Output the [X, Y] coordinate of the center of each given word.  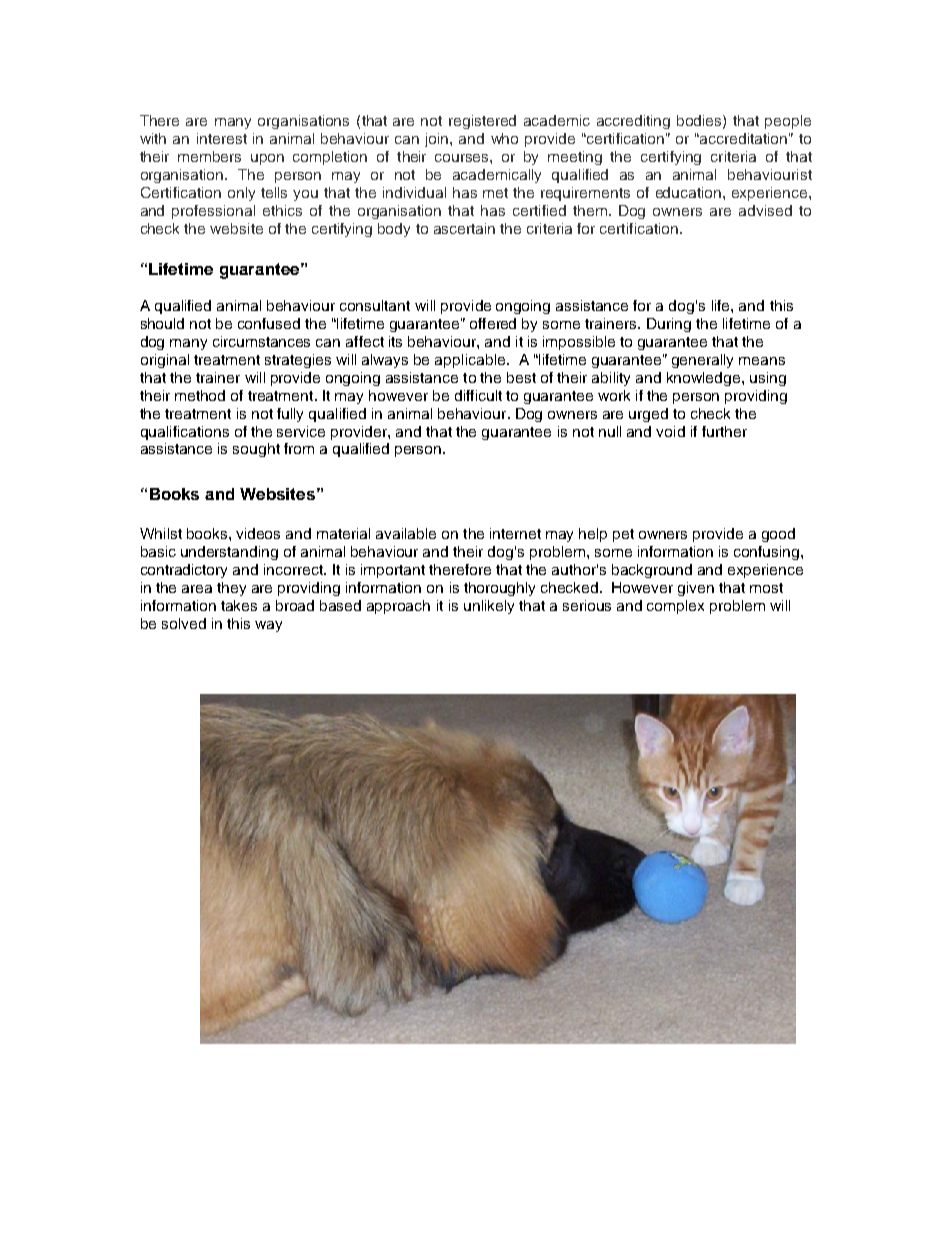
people [788, 122]
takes [239, 605]
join [438, 140]
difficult [478, 395]
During [669, 325]
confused [269, 323]
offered [493, 323]
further [724, 431]
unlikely [489, 607]
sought [256, 450]
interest [222, 138]
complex [675, 607]
